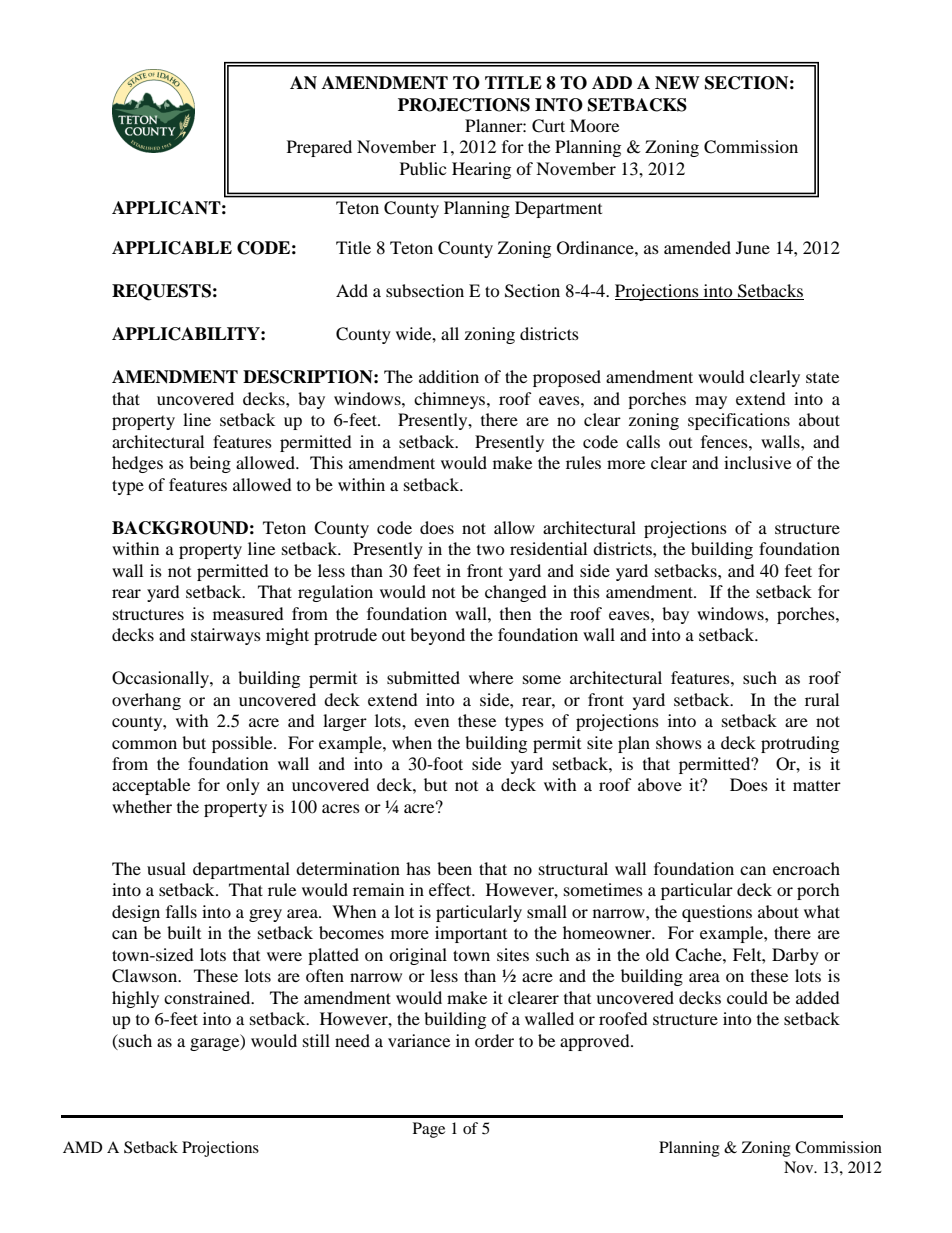 Image resolution: width=952 pixels, height=1233 pixels. I want to click on rural, so click(822, 699).
